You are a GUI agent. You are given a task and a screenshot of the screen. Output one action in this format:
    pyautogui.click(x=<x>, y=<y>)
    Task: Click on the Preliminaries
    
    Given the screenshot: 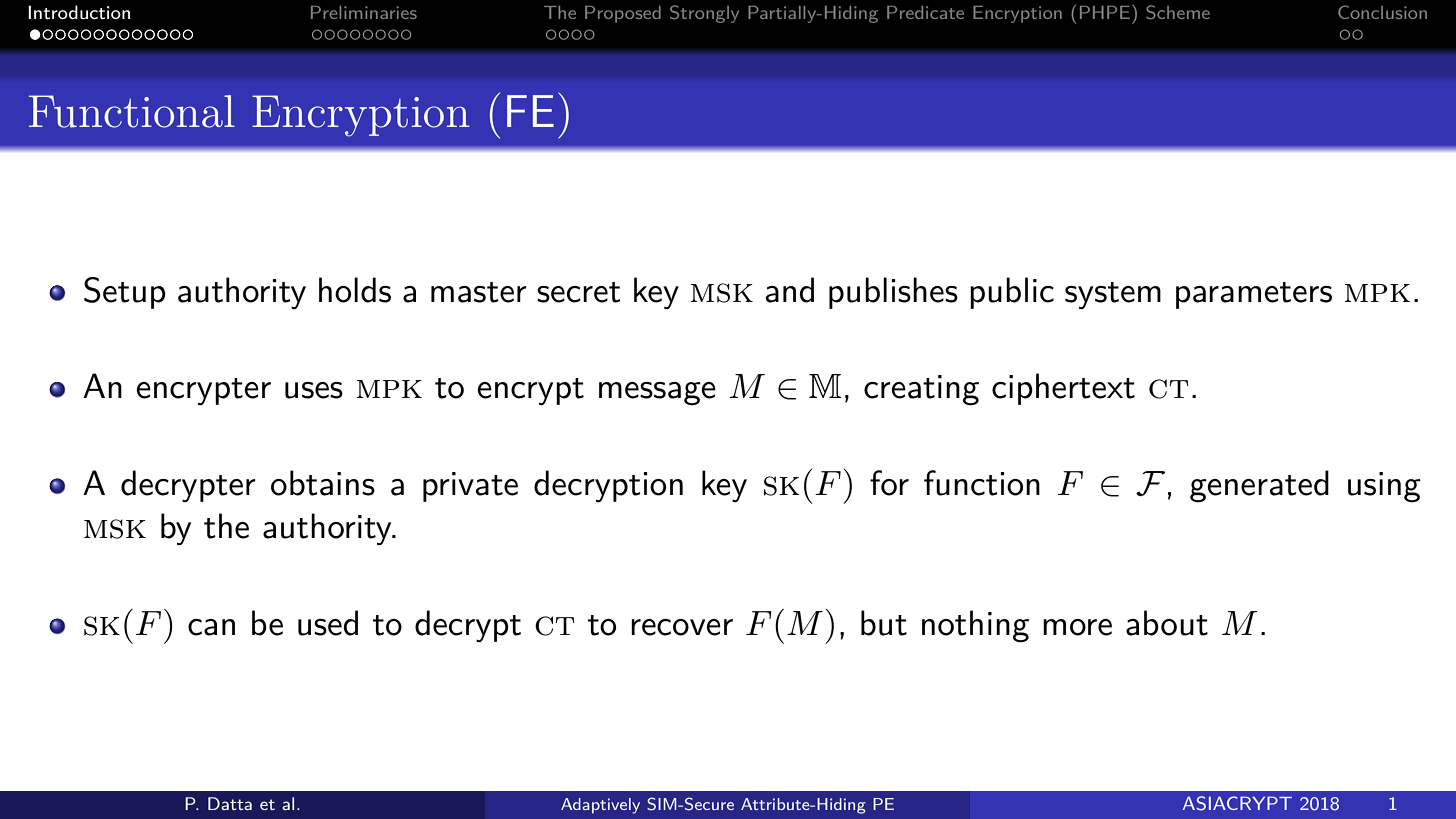 What is the action you would take?
    pyautogui.click(x=364, y=12)
